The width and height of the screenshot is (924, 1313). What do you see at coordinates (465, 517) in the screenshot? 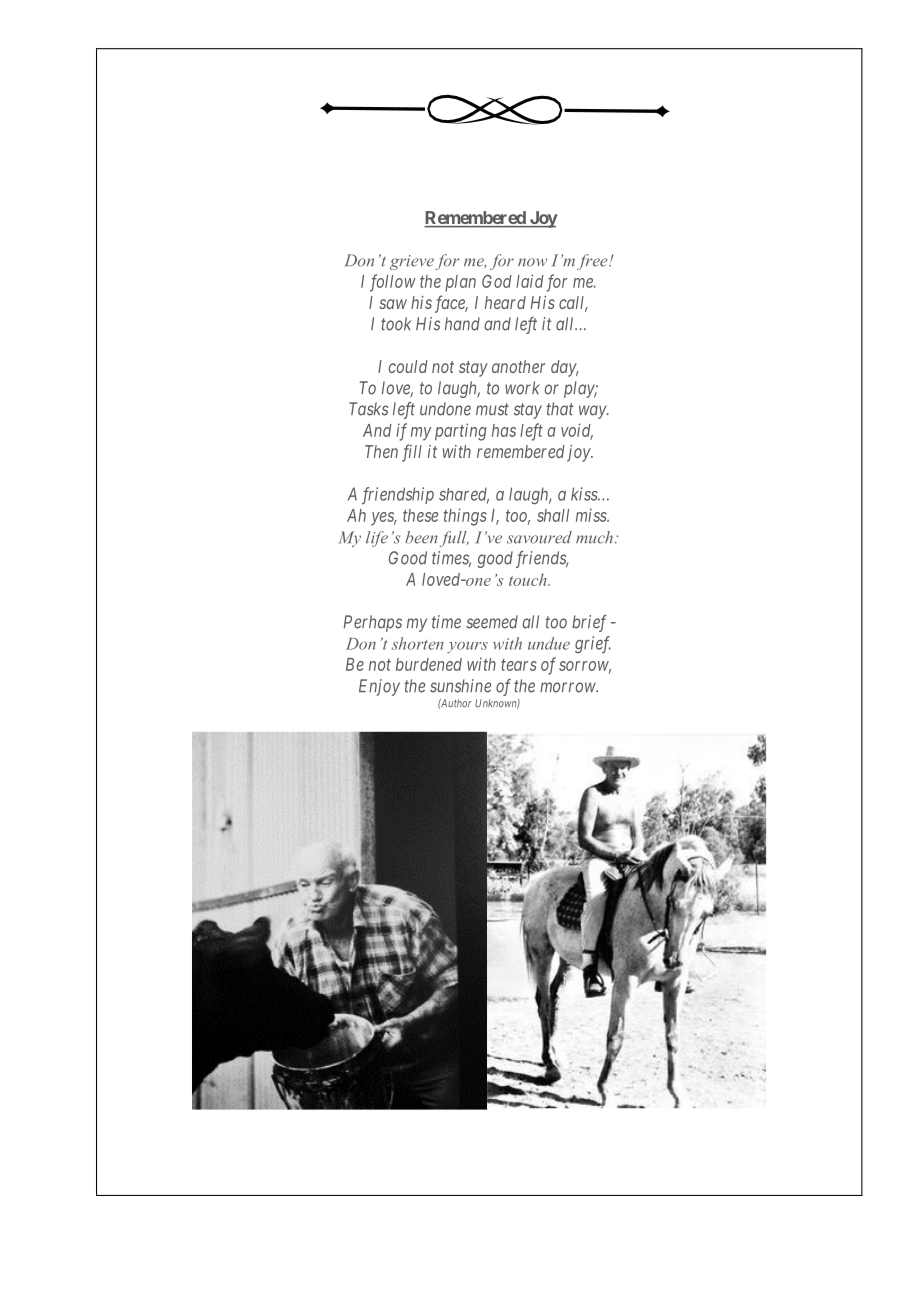
I see `things` at bounding box center [465, 517].
